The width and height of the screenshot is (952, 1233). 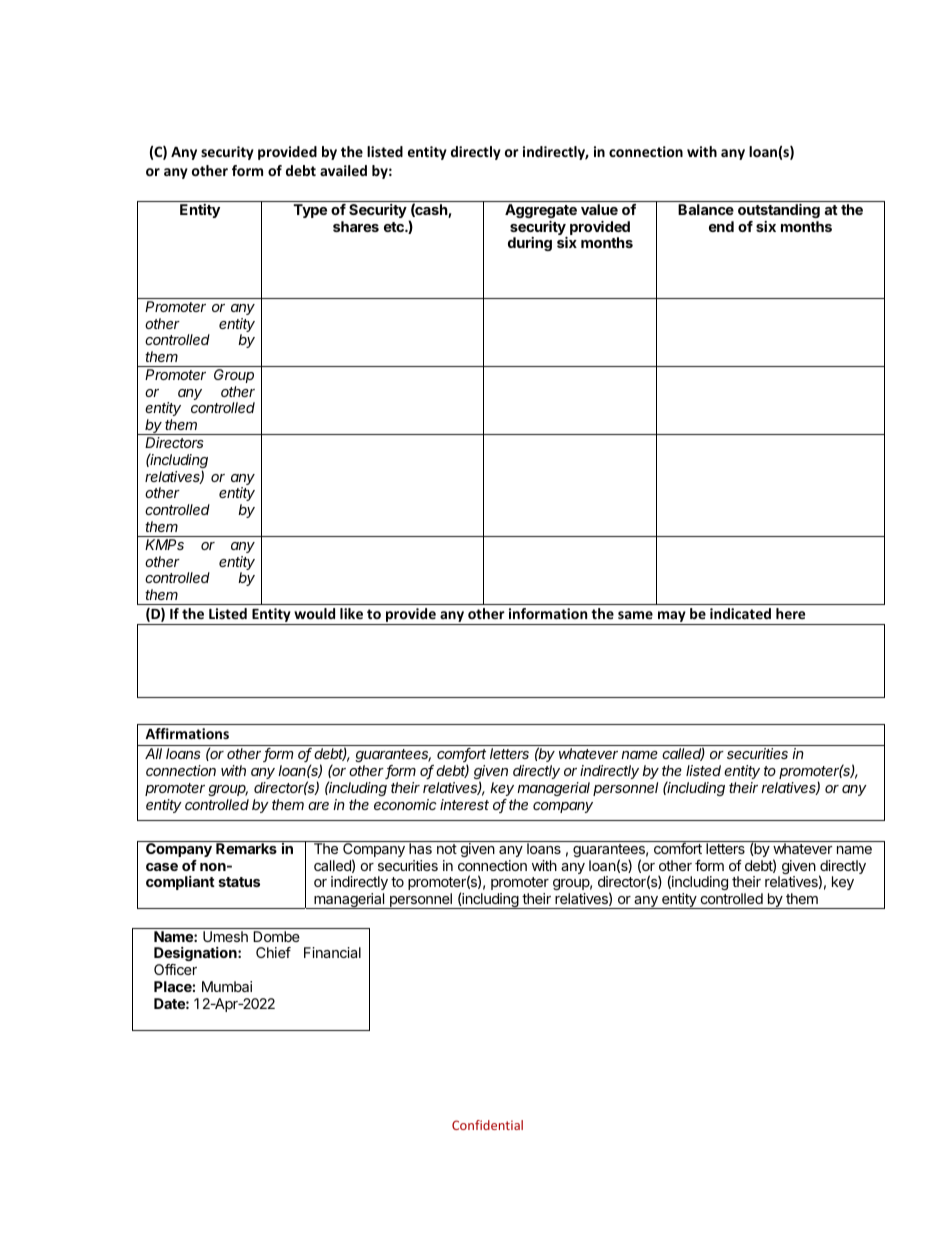 What do you see at coordinates (447, 849) in the screenshot?
I see `not` at bounding box center [447, 849].
